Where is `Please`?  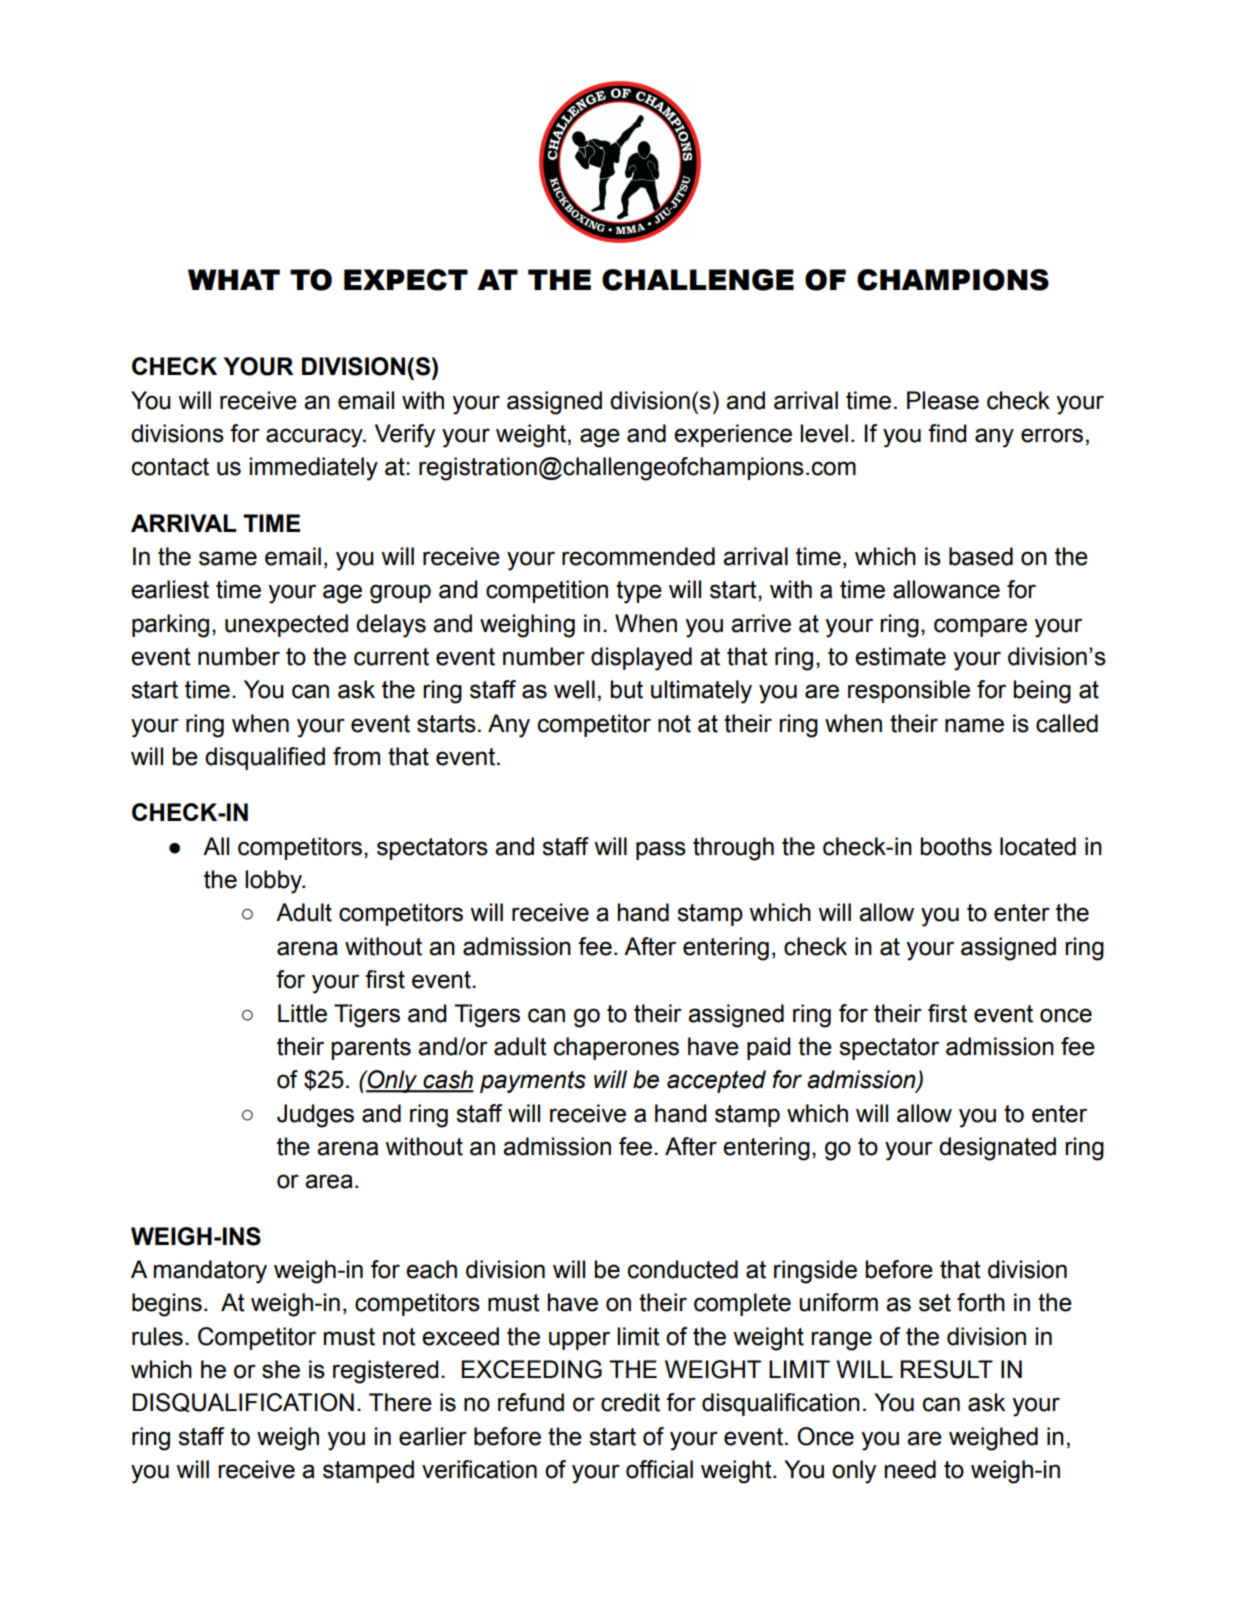 Please is located at coordinates (943, 400).
